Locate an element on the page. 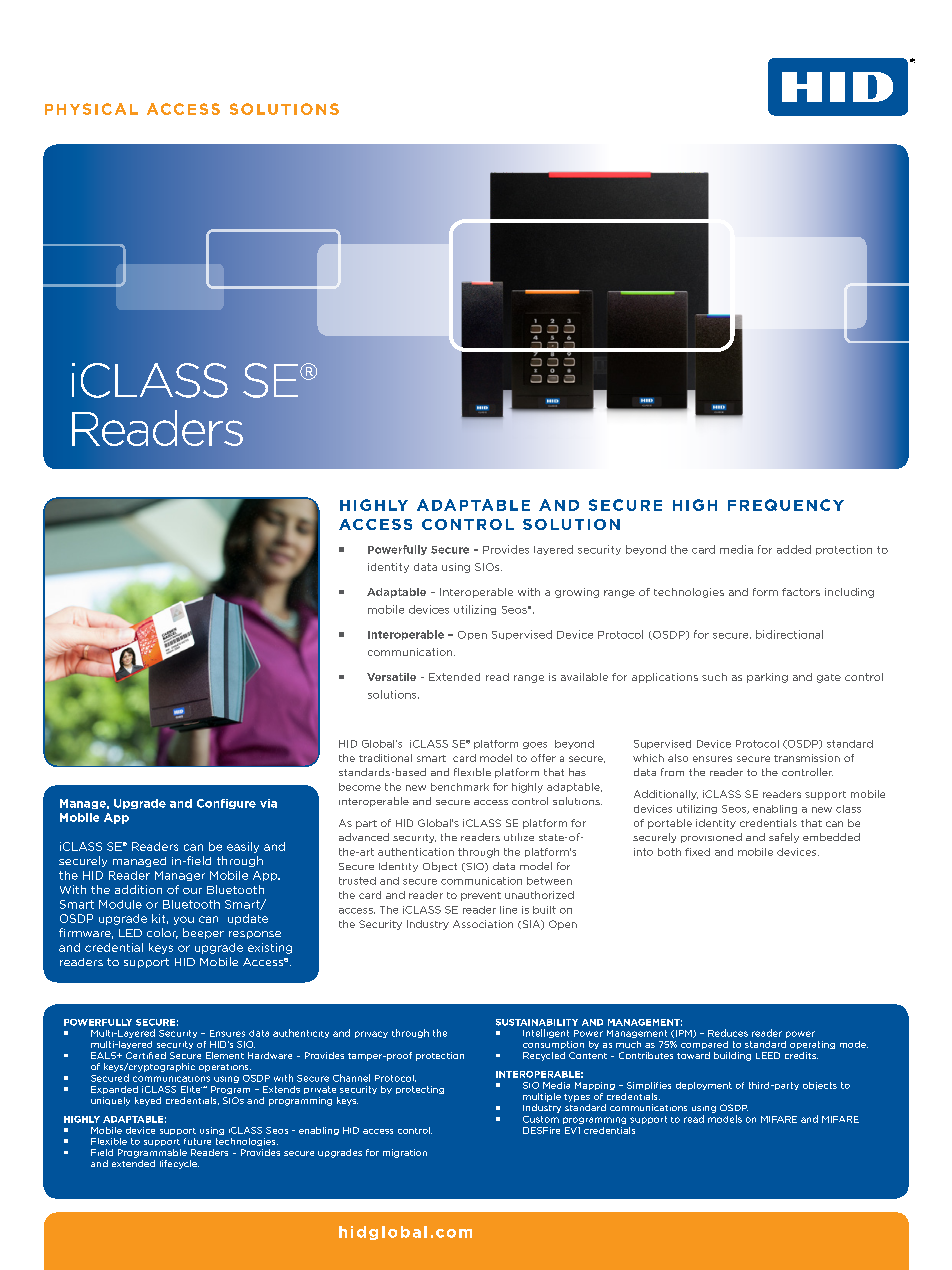 The image size is (952, 1270). future is located at coordinates (197, 1141).
